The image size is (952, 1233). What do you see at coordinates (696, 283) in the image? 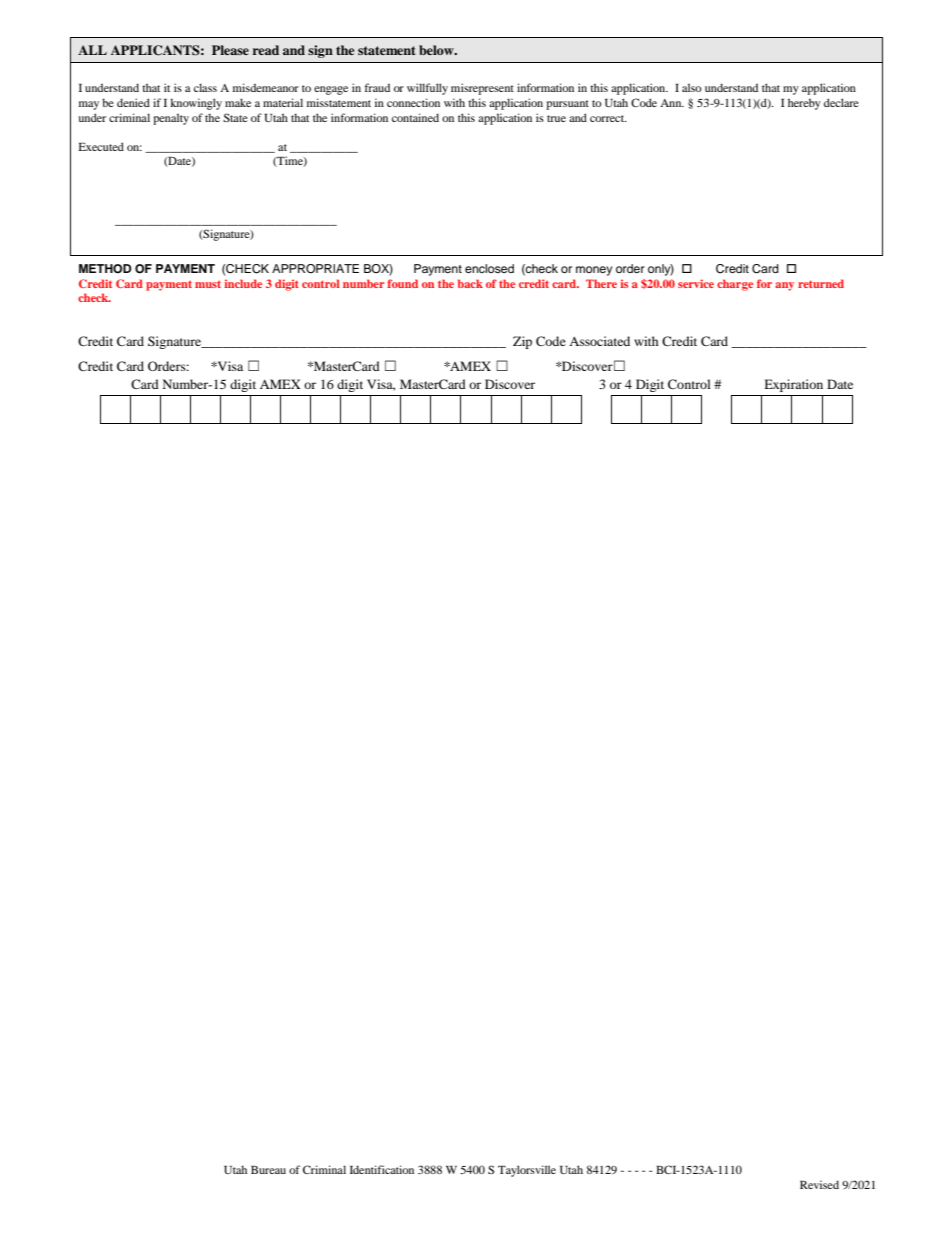
I see `service` at bounding box center [696, 283].
